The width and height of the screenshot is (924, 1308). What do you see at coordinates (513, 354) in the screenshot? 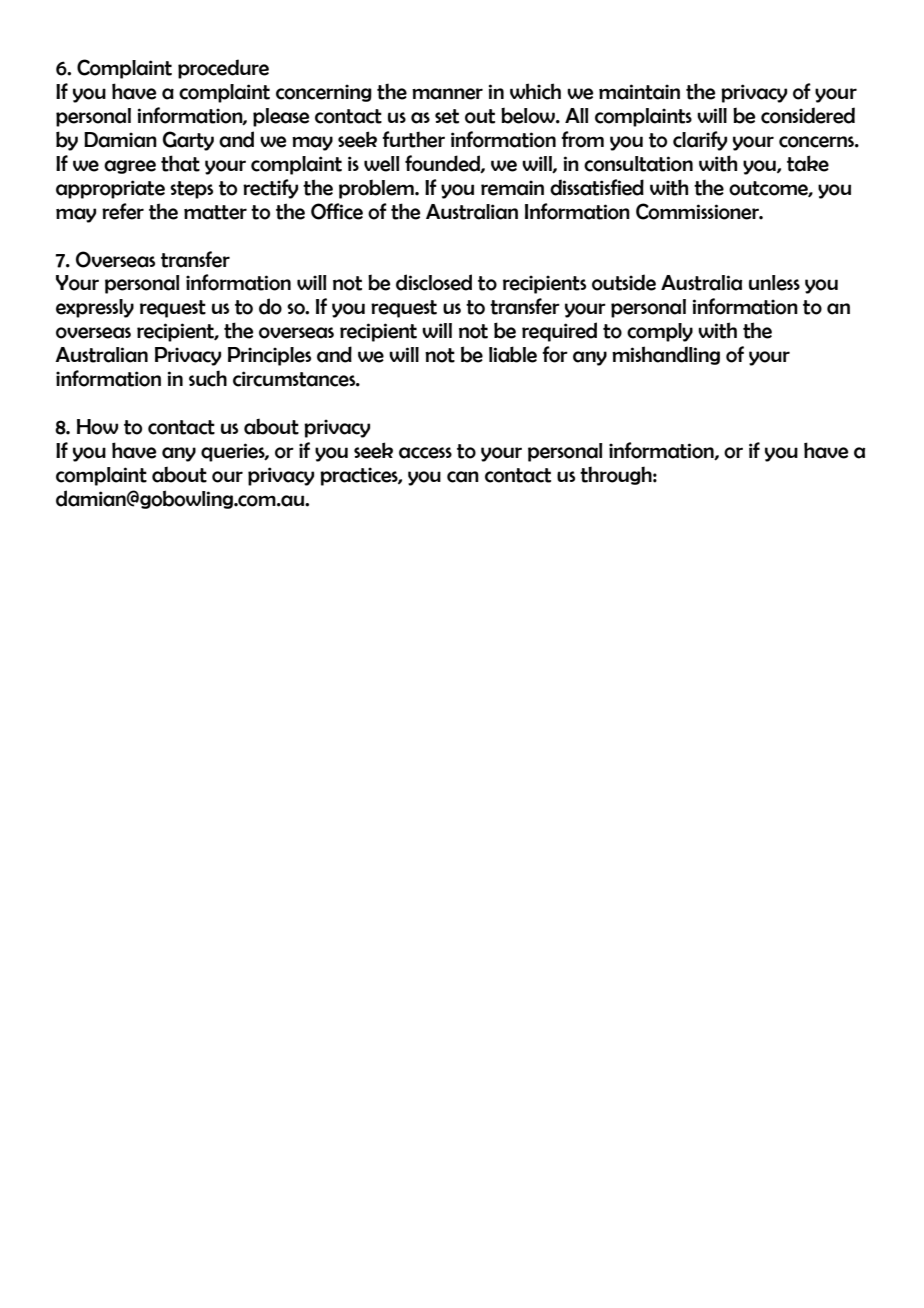
I see `liable` at bounding box center [513, 354].
